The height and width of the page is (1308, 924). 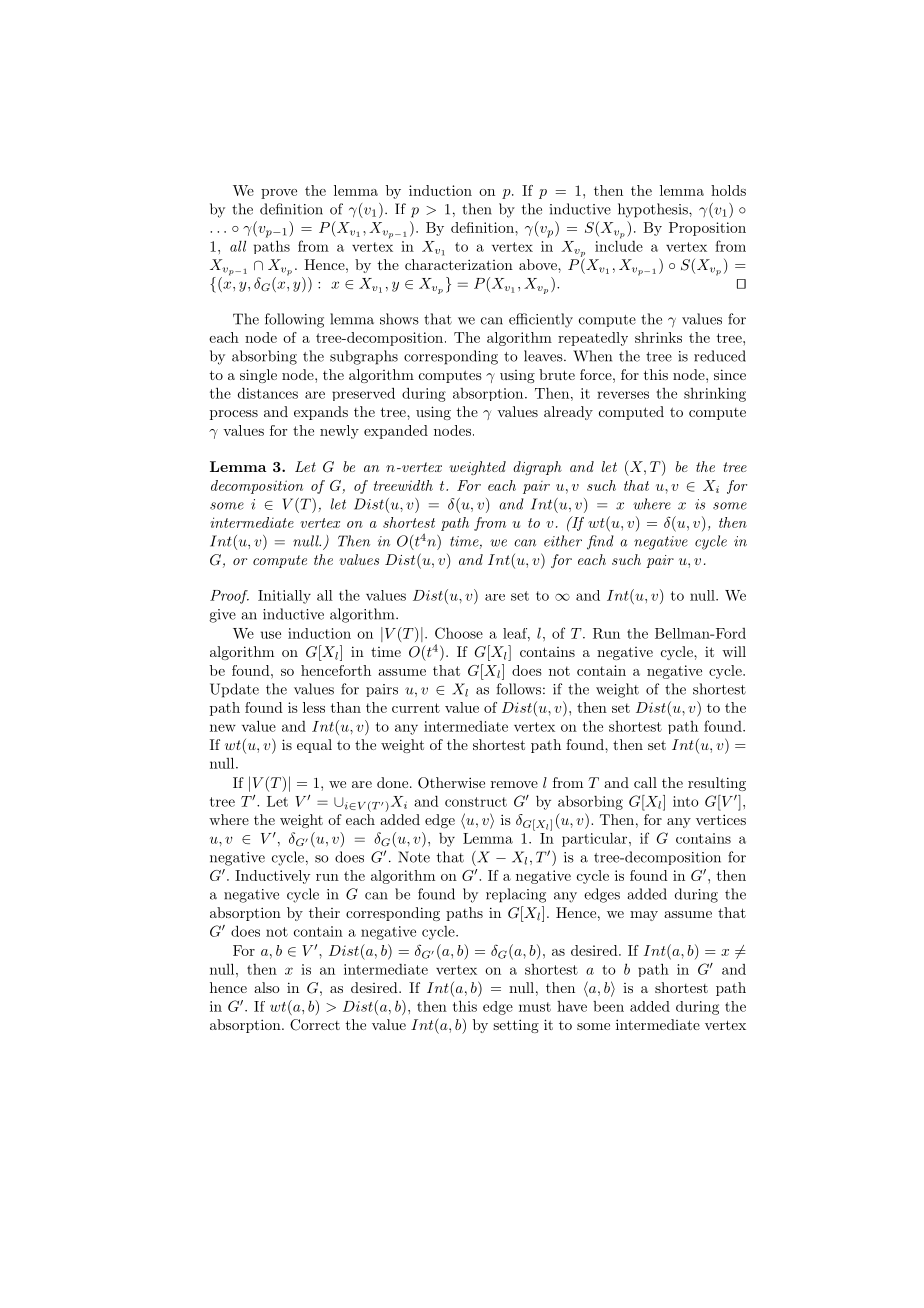 I want to click on hypothesis, so click(x=654, y=210).
